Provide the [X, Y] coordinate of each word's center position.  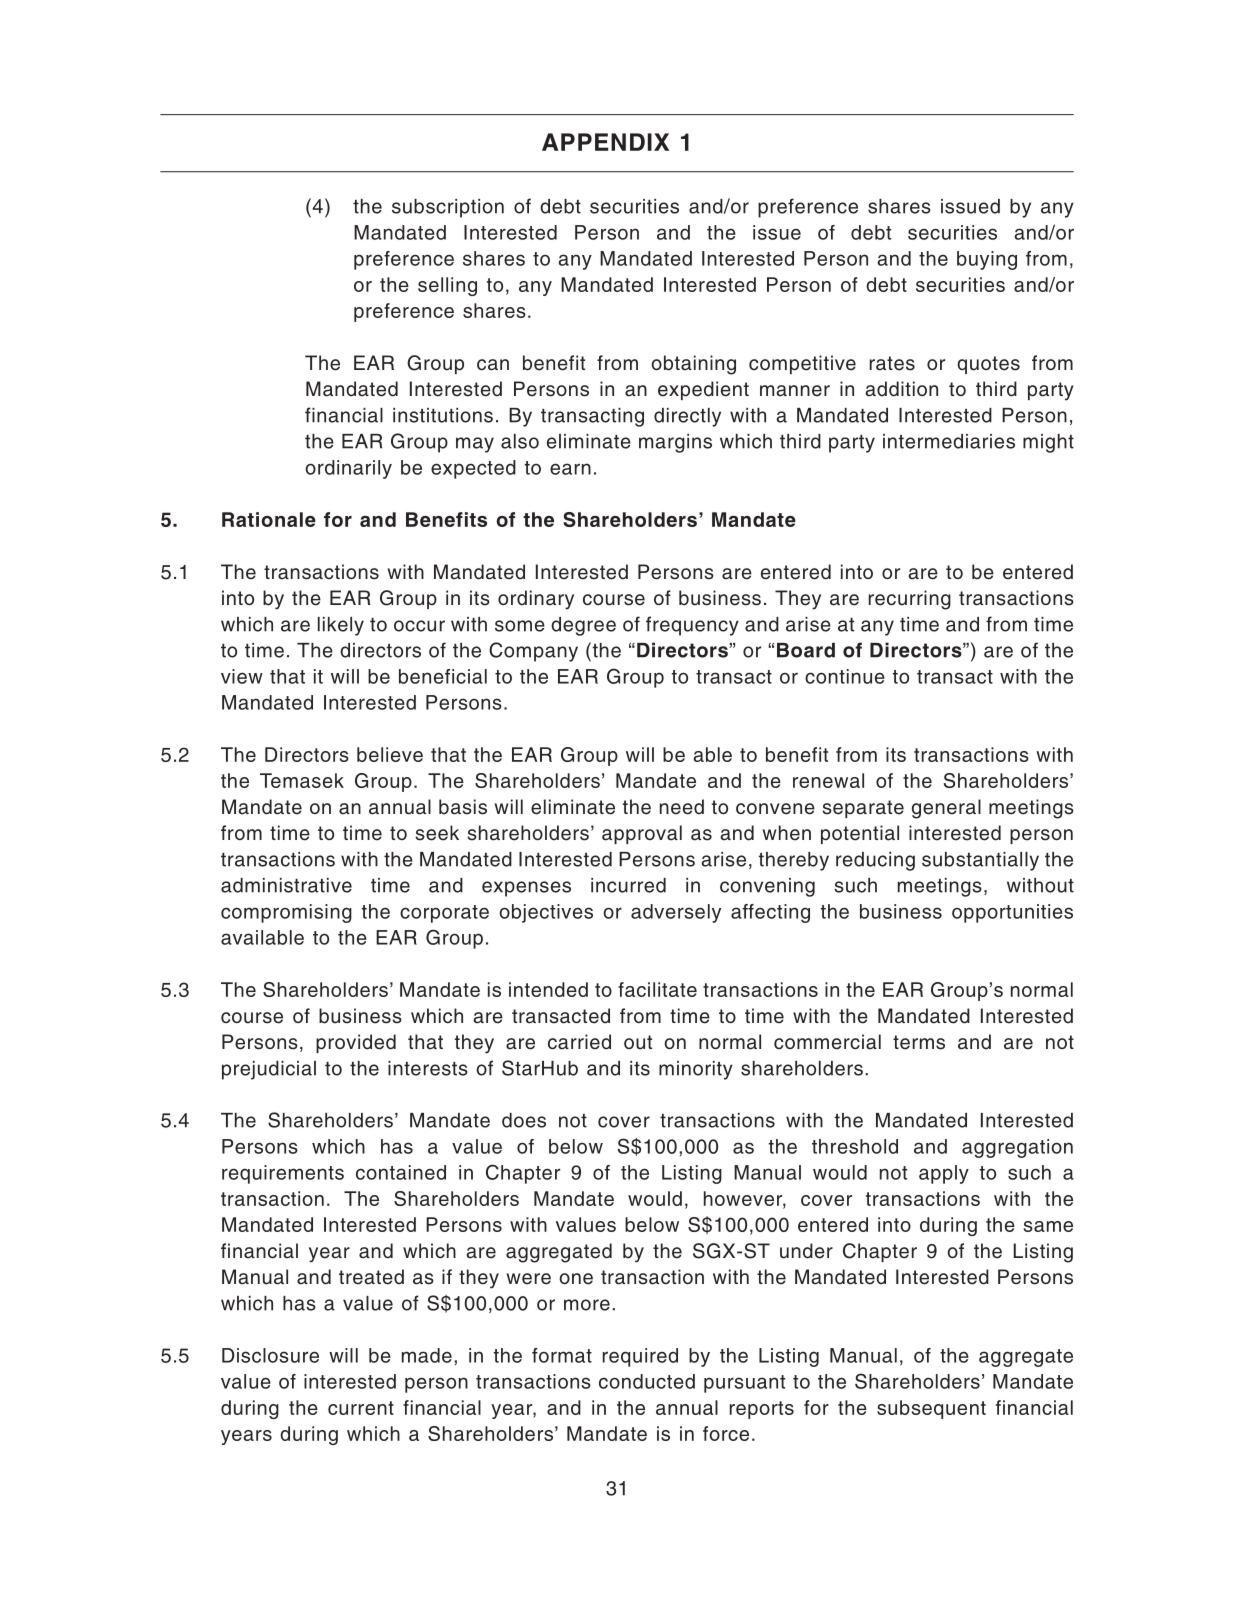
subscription [448, 208]
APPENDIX [605, 142]
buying [987, 260]
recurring [910, 600]
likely [341, 626]
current [361, 1408]
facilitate [657, 989]
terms [919, 1042]
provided [356, 1043]
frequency [692, 626]
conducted [647, 1381]
